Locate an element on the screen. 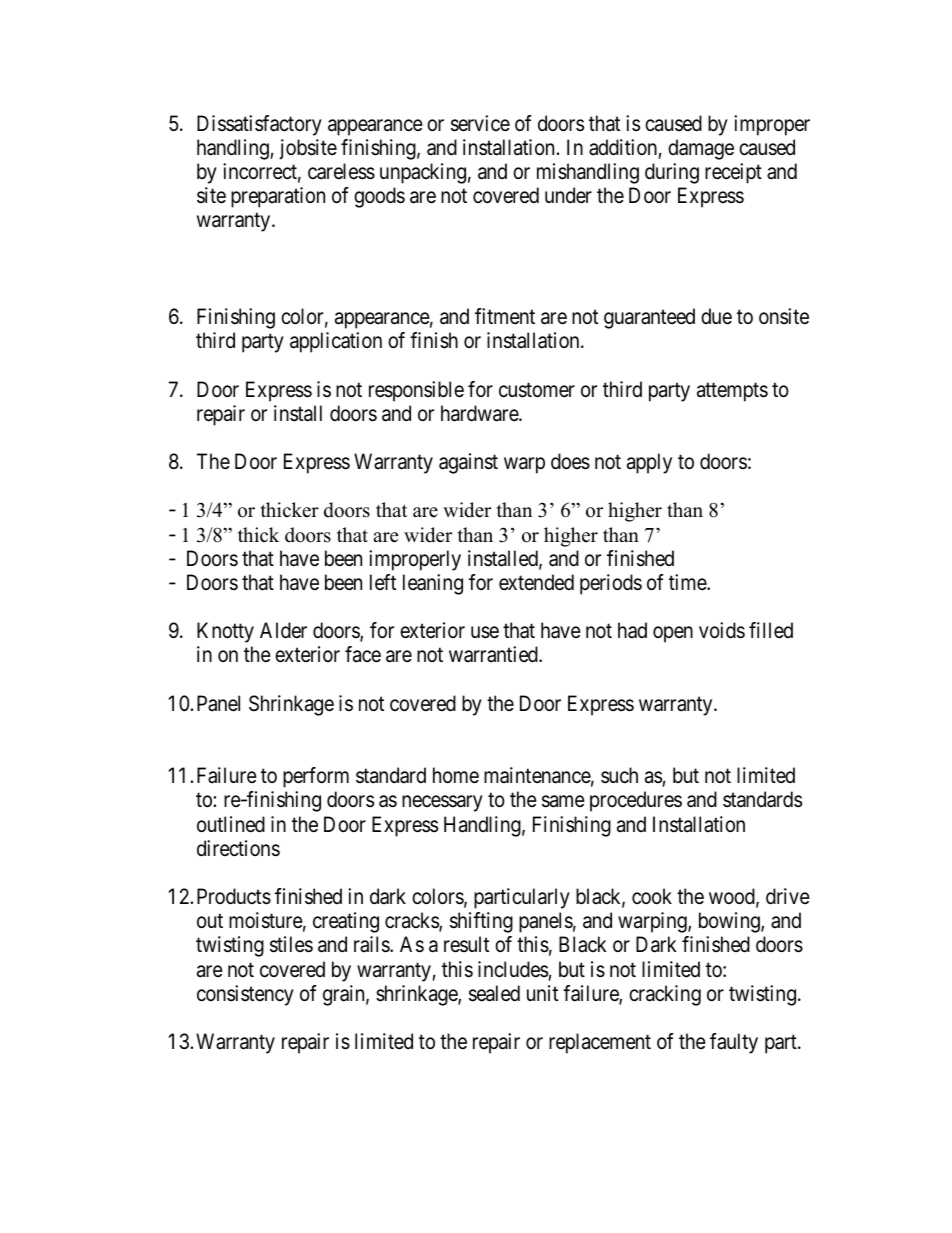 This screenshot has height=1233, width=952. damage is located at coordinates (701, 149).
